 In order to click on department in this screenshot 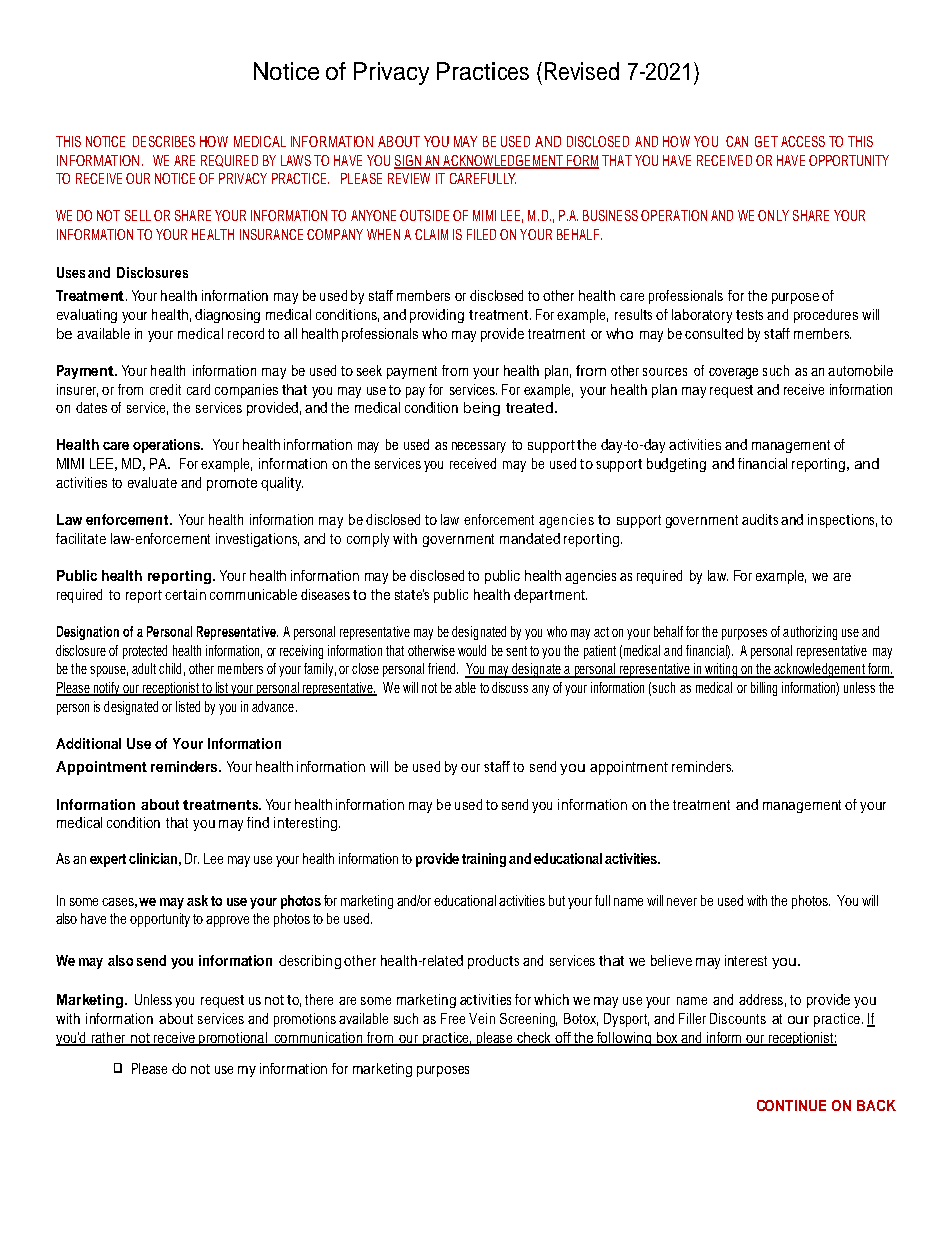, I will do `click(550, 596)`.
